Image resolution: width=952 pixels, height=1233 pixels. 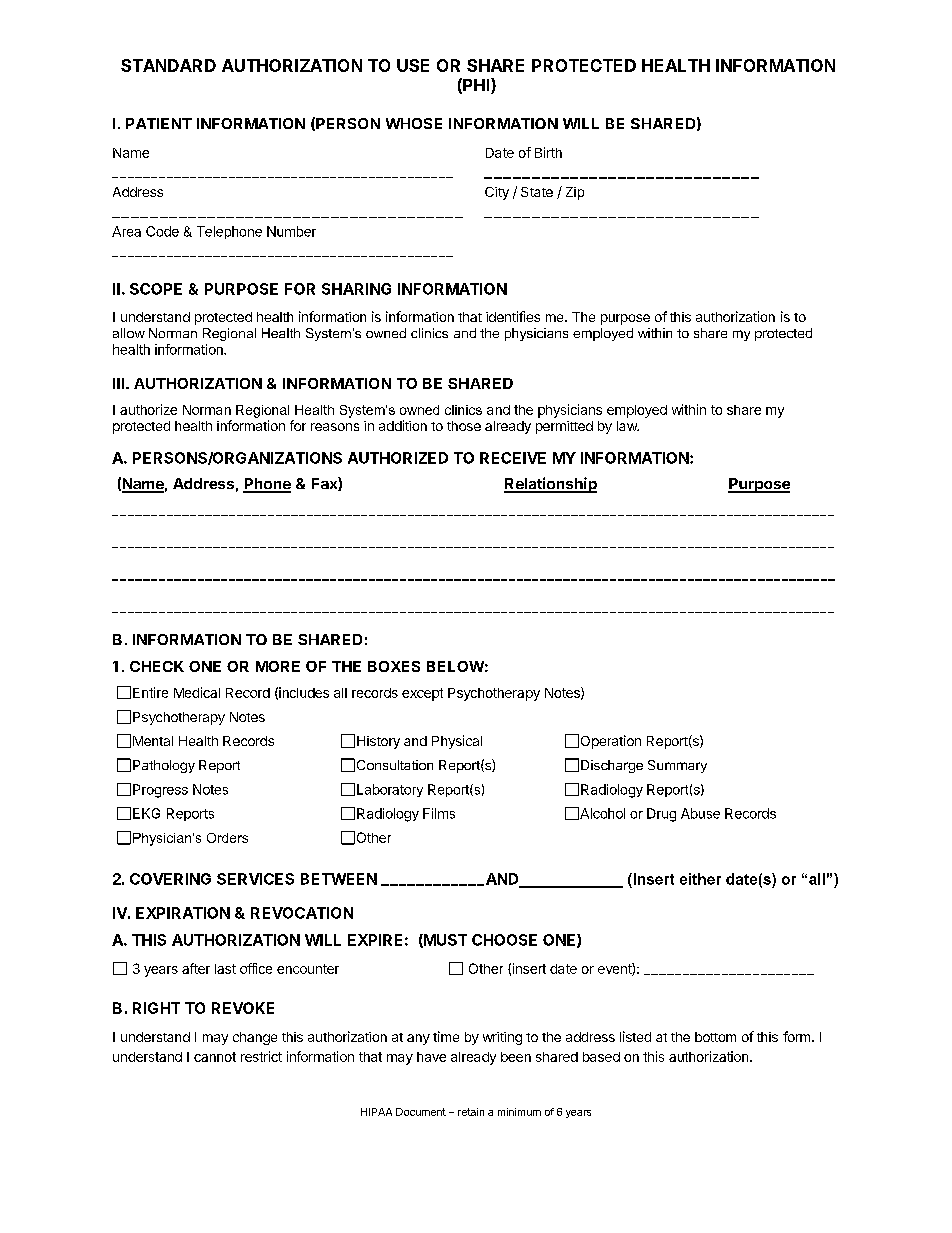 What do you see at coordinates (431, 1057) in the screenshot?
I see `have` at bounding box center [431, 1057].
